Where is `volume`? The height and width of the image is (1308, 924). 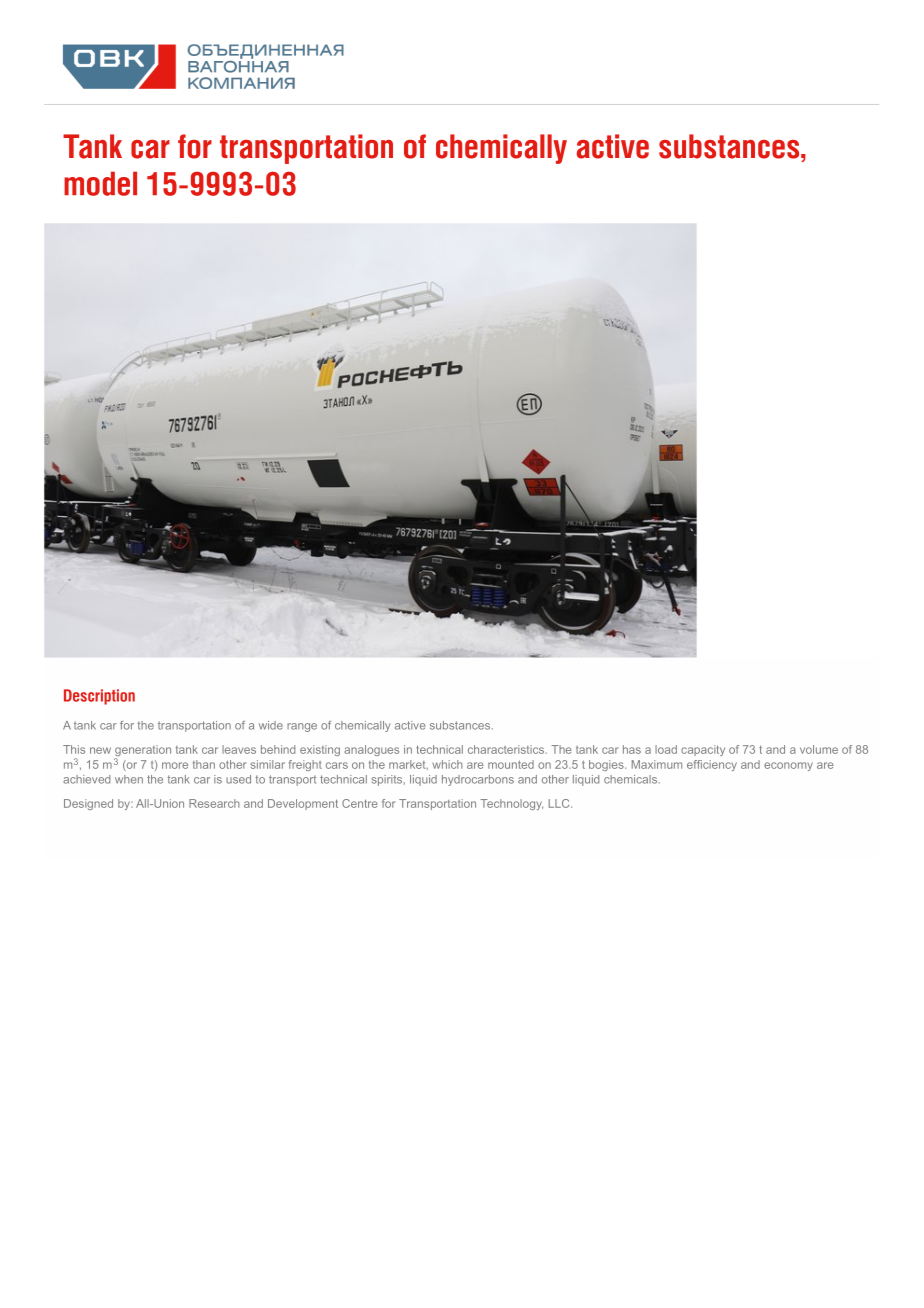 volume is located at coordinates (819, 749).
